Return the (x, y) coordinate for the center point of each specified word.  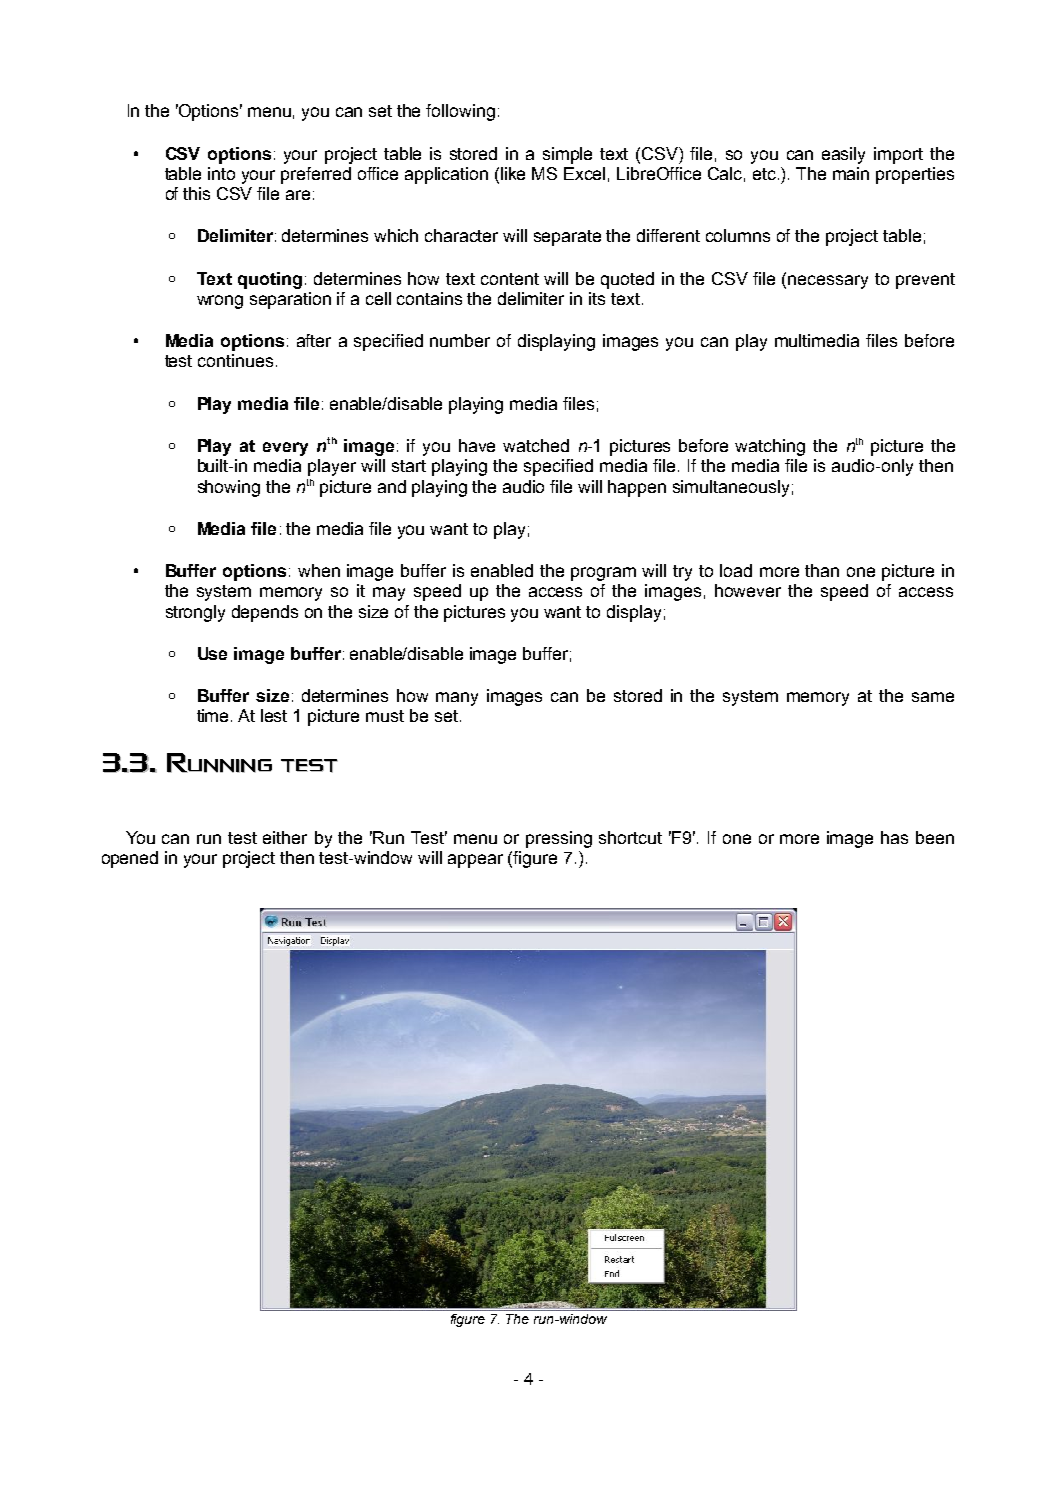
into (221, 173)
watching (770, 447)
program (603, 574)
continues (235, 360)
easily (843, 155)
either (285, 837)
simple (567, 155)
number (460, 340)
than (822, 570)
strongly (195, 613)
